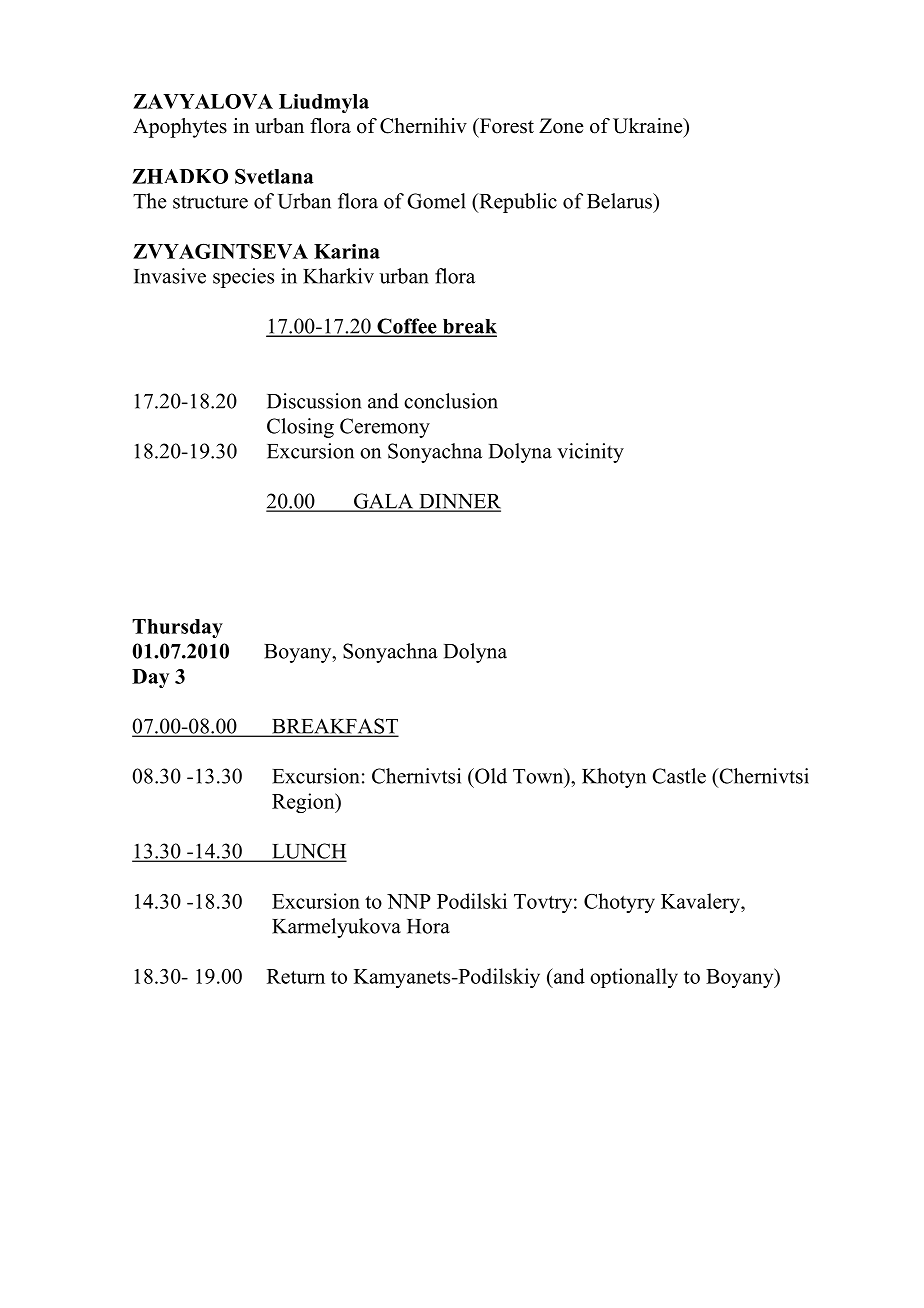 The image size is (924, 1308). Describe the element at coordinates (539, 776) in the document. I see `Town` at that location.
